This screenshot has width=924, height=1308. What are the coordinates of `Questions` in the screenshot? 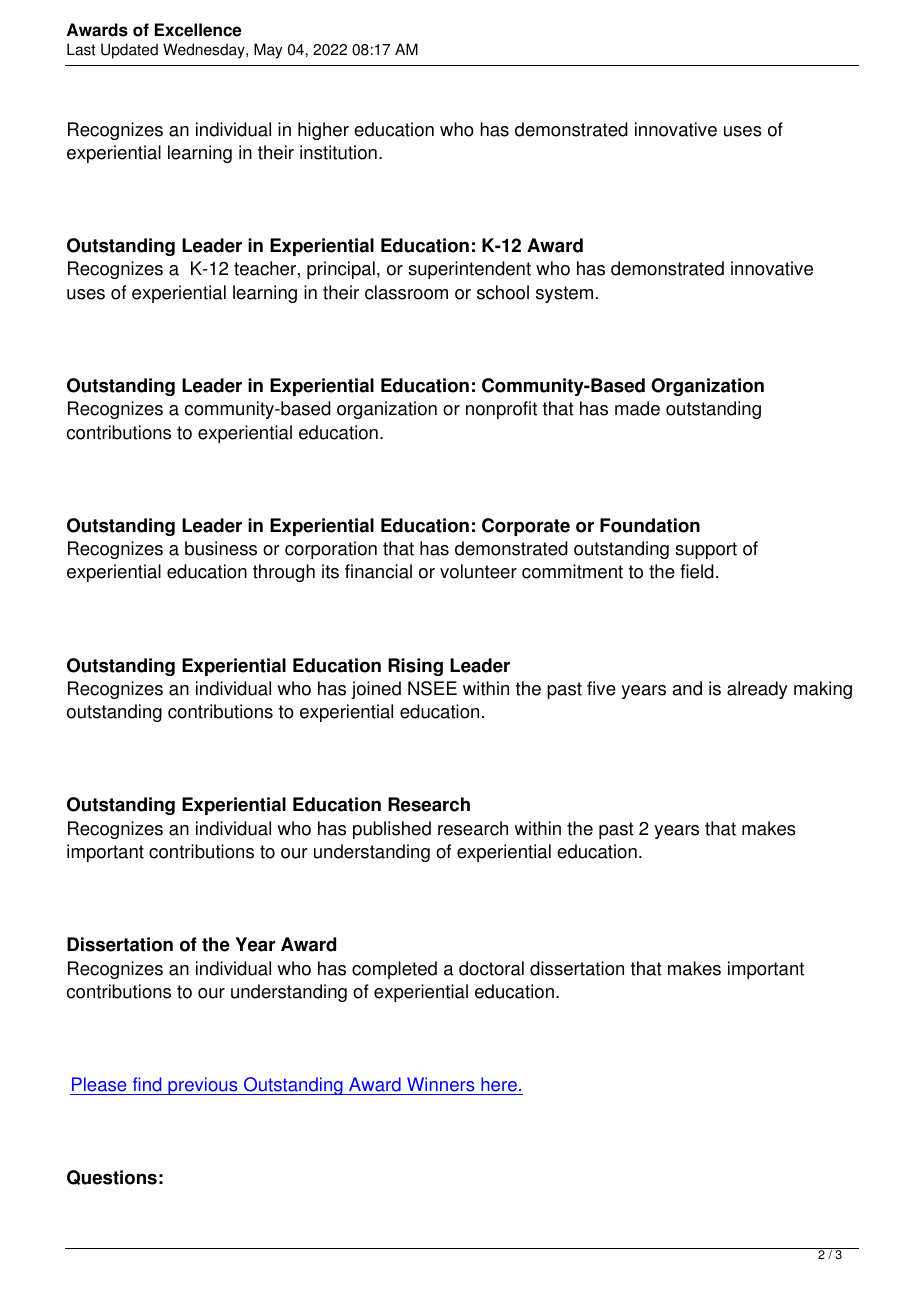 It's located at (112, 1177).
